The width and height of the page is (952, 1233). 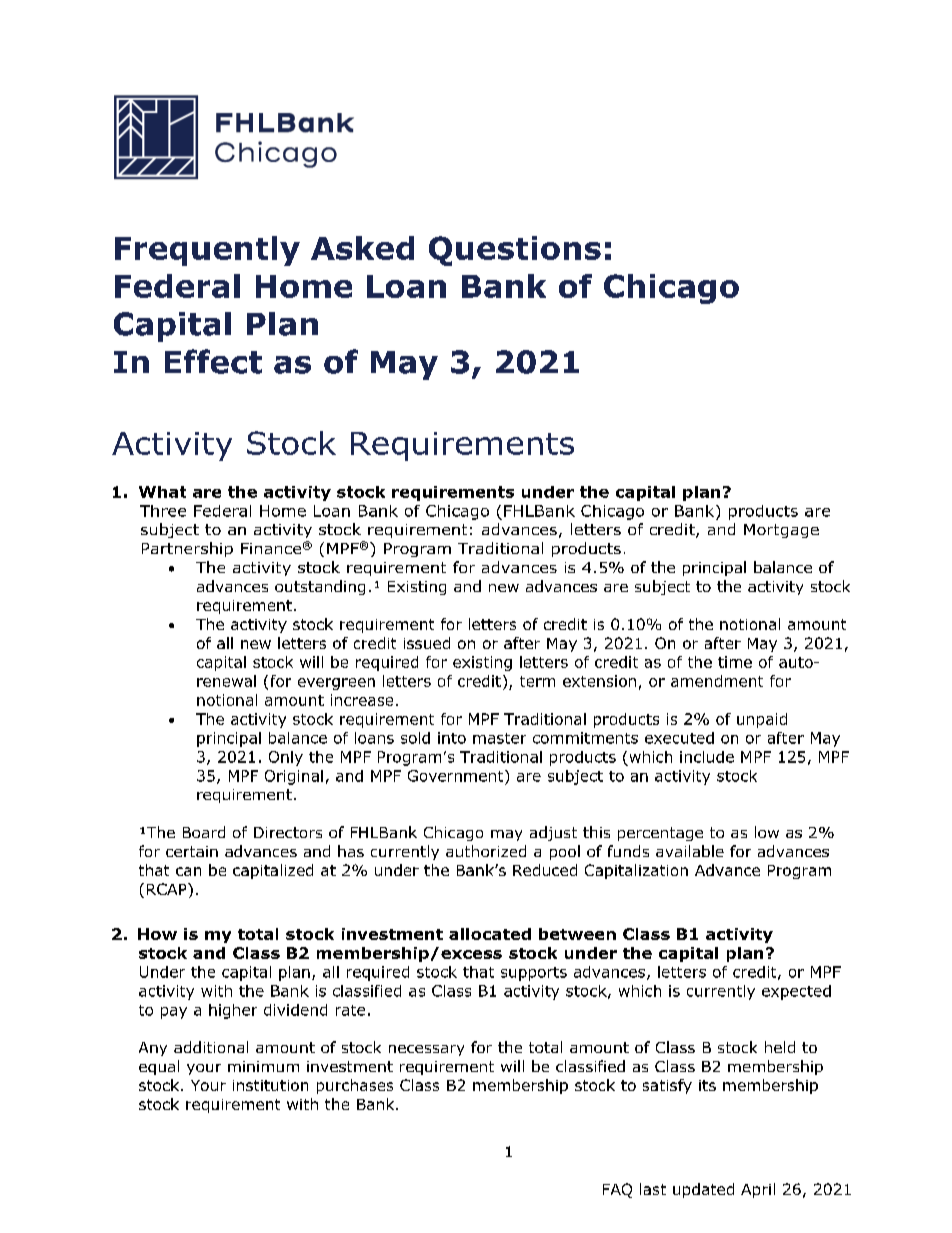 What do you see at coordinates (735, 662) in the page?
I see `time` at bounding box center [735, 662].
